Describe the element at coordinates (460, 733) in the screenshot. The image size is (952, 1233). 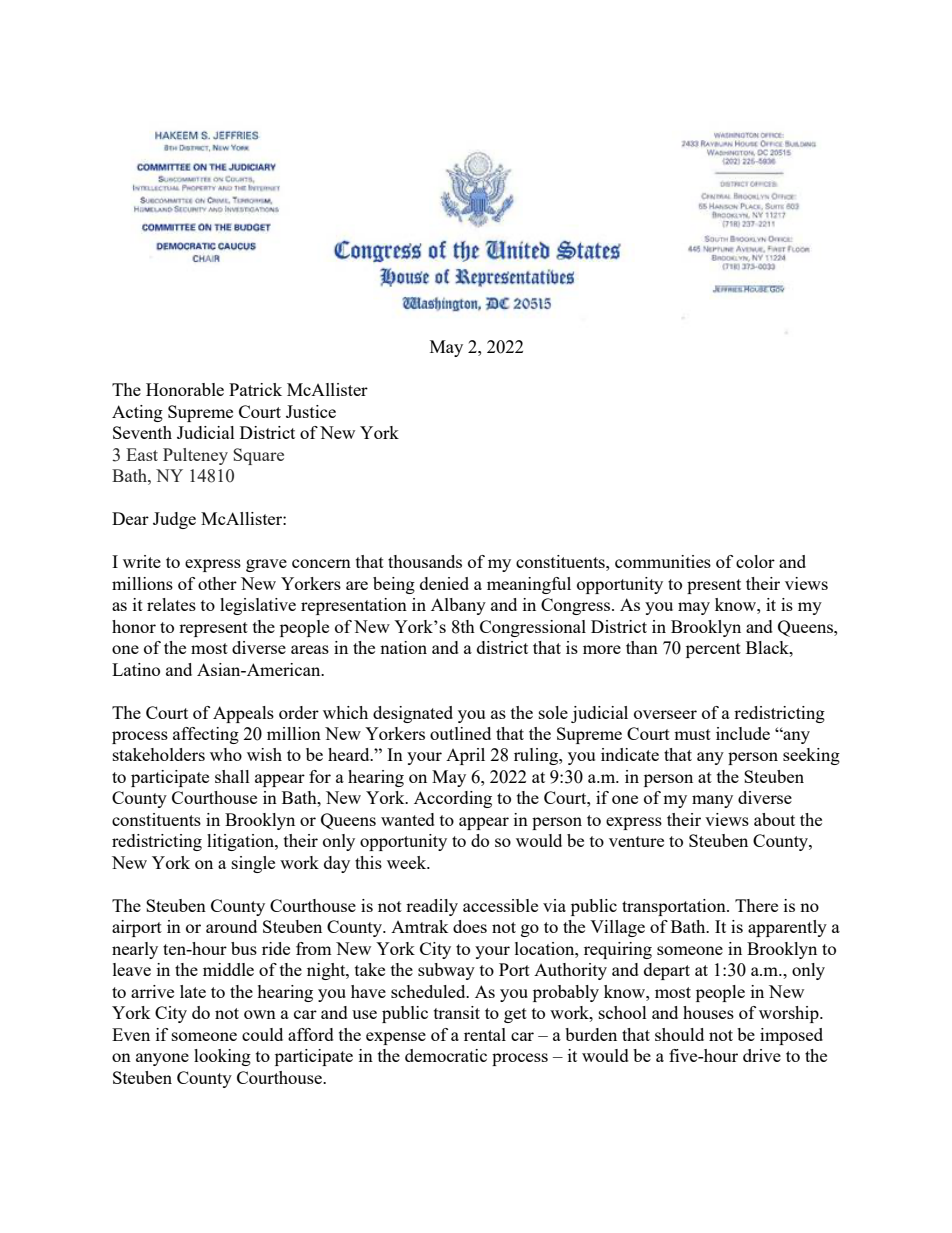
I see `outlined` at that location.
